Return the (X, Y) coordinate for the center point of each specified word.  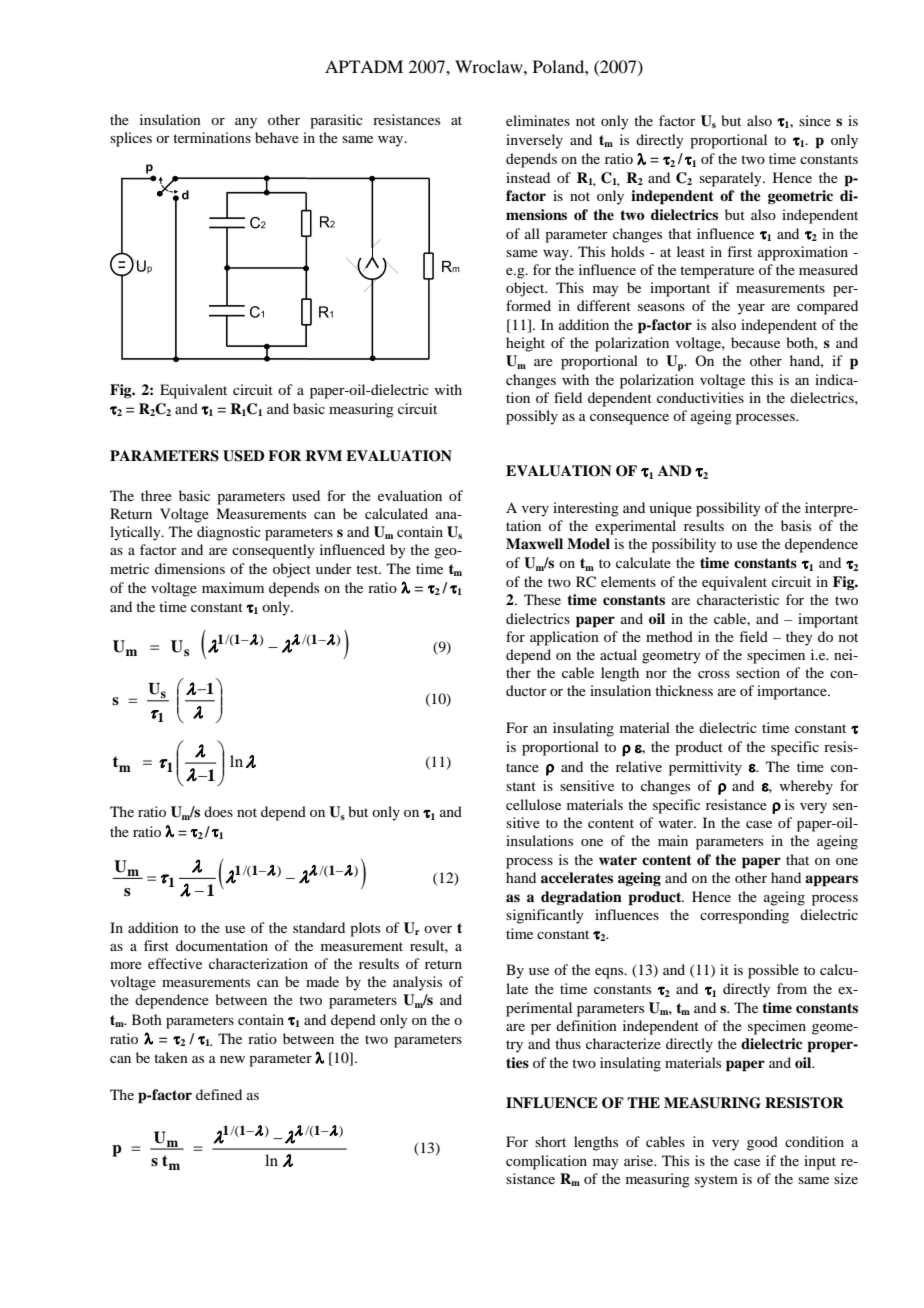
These (542, 599)
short (550, 1141)
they (799, 638)
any (246, 123)
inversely (534, 141)
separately (731, 179)
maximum (233, 587)
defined (219, 1094)
